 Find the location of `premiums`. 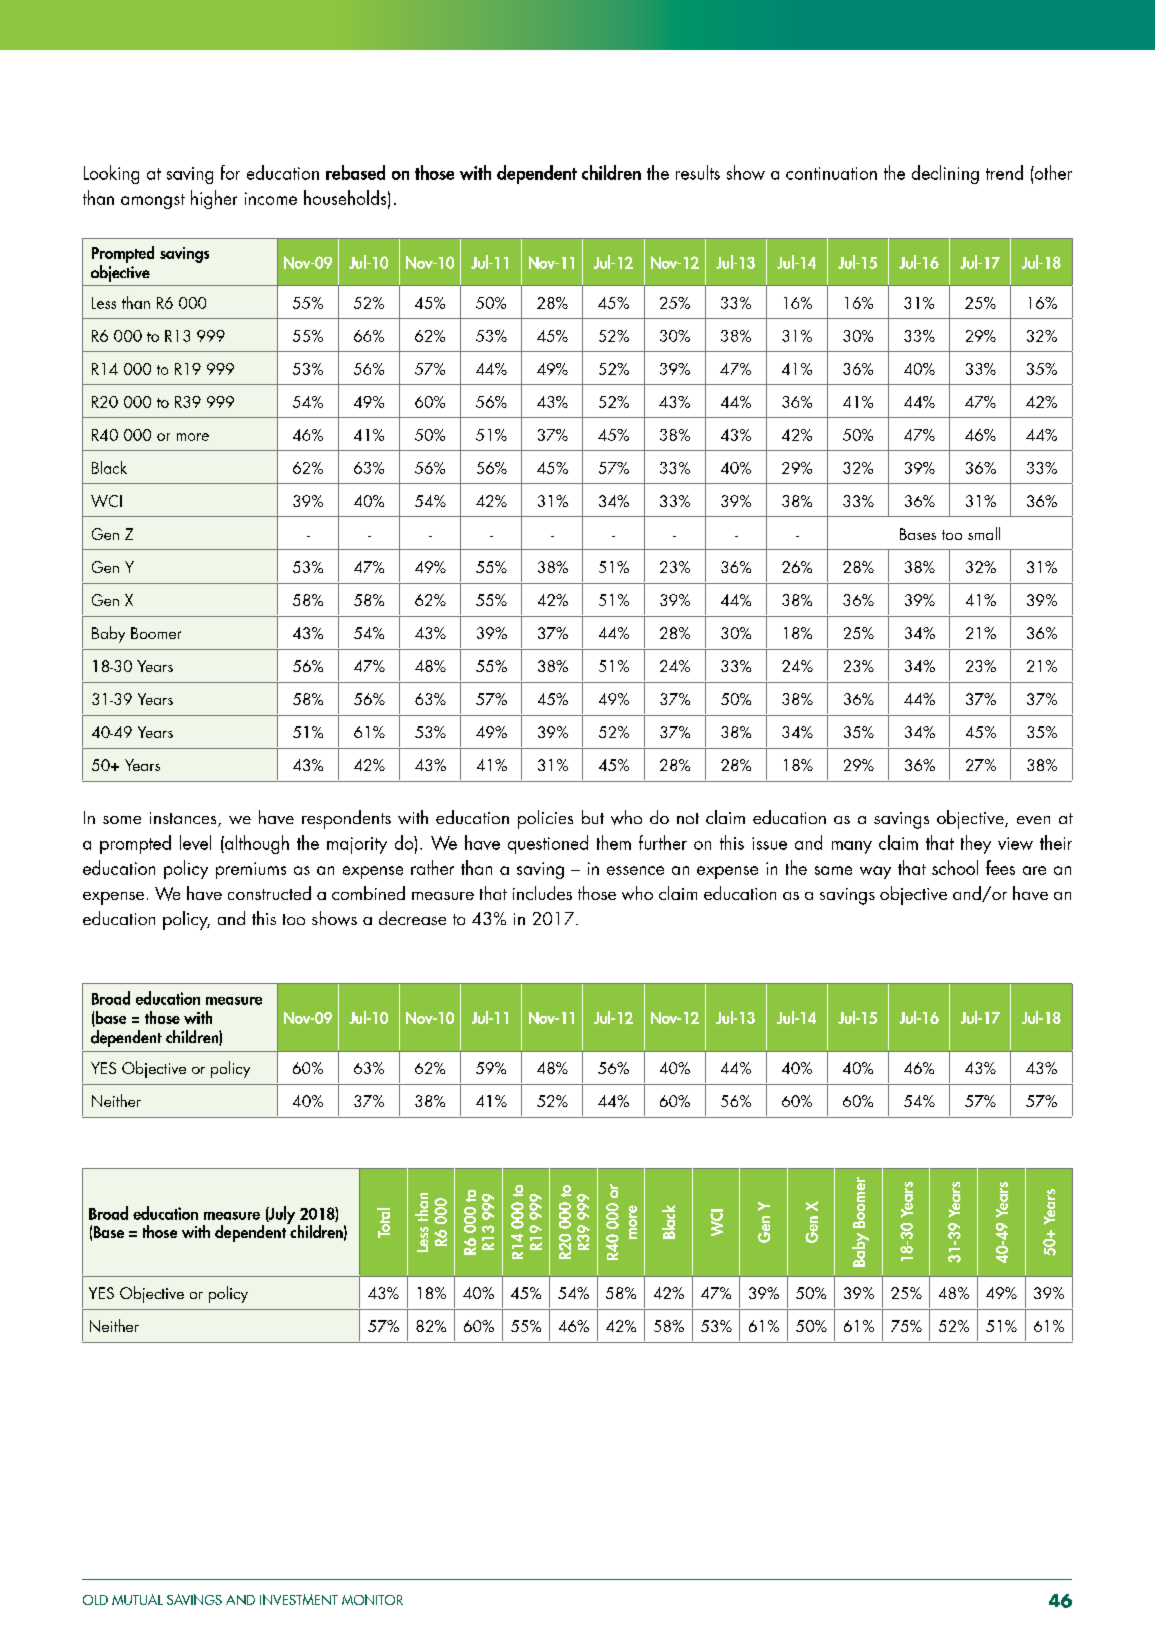

premiums is located at coordinates (251, 870).
